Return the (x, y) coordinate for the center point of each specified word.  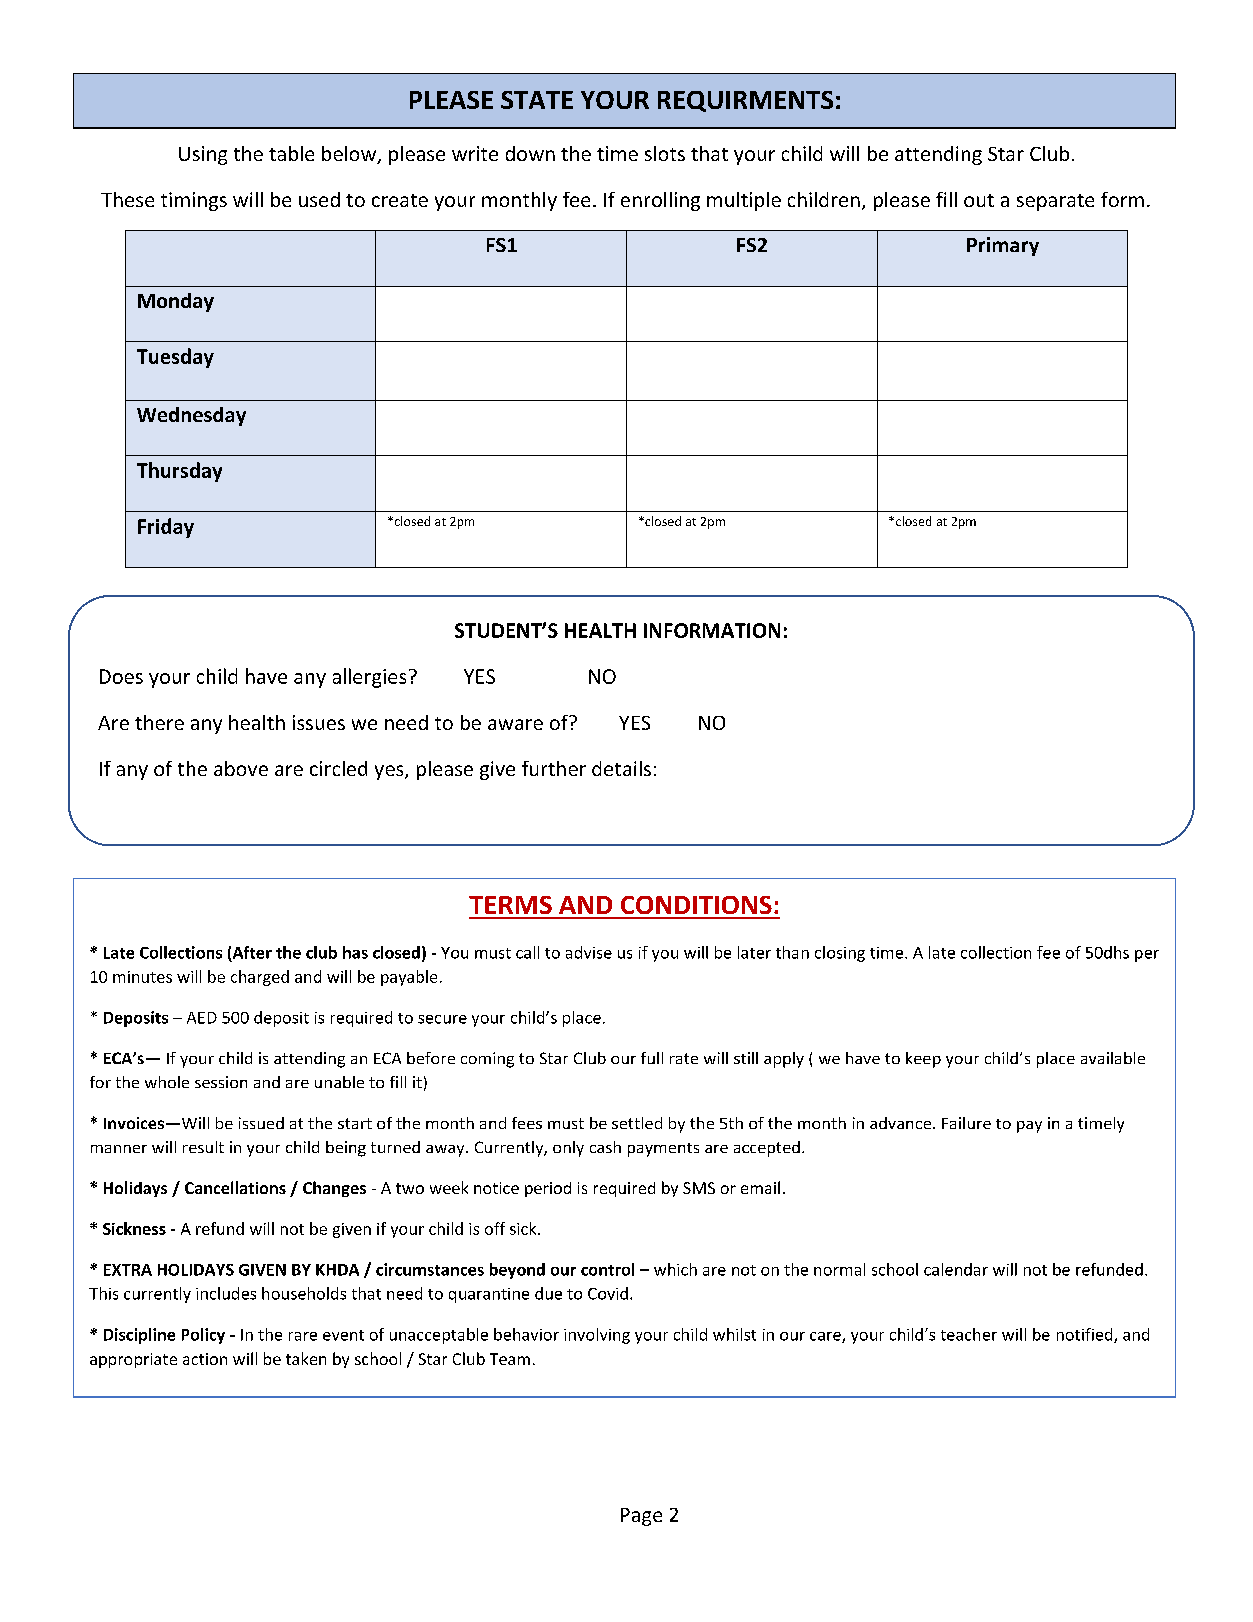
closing (840, 954)
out (979, 200)
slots (665, 153)
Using (203, 155)
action (205, 1359)
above (241, 768)
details (621, 768)
